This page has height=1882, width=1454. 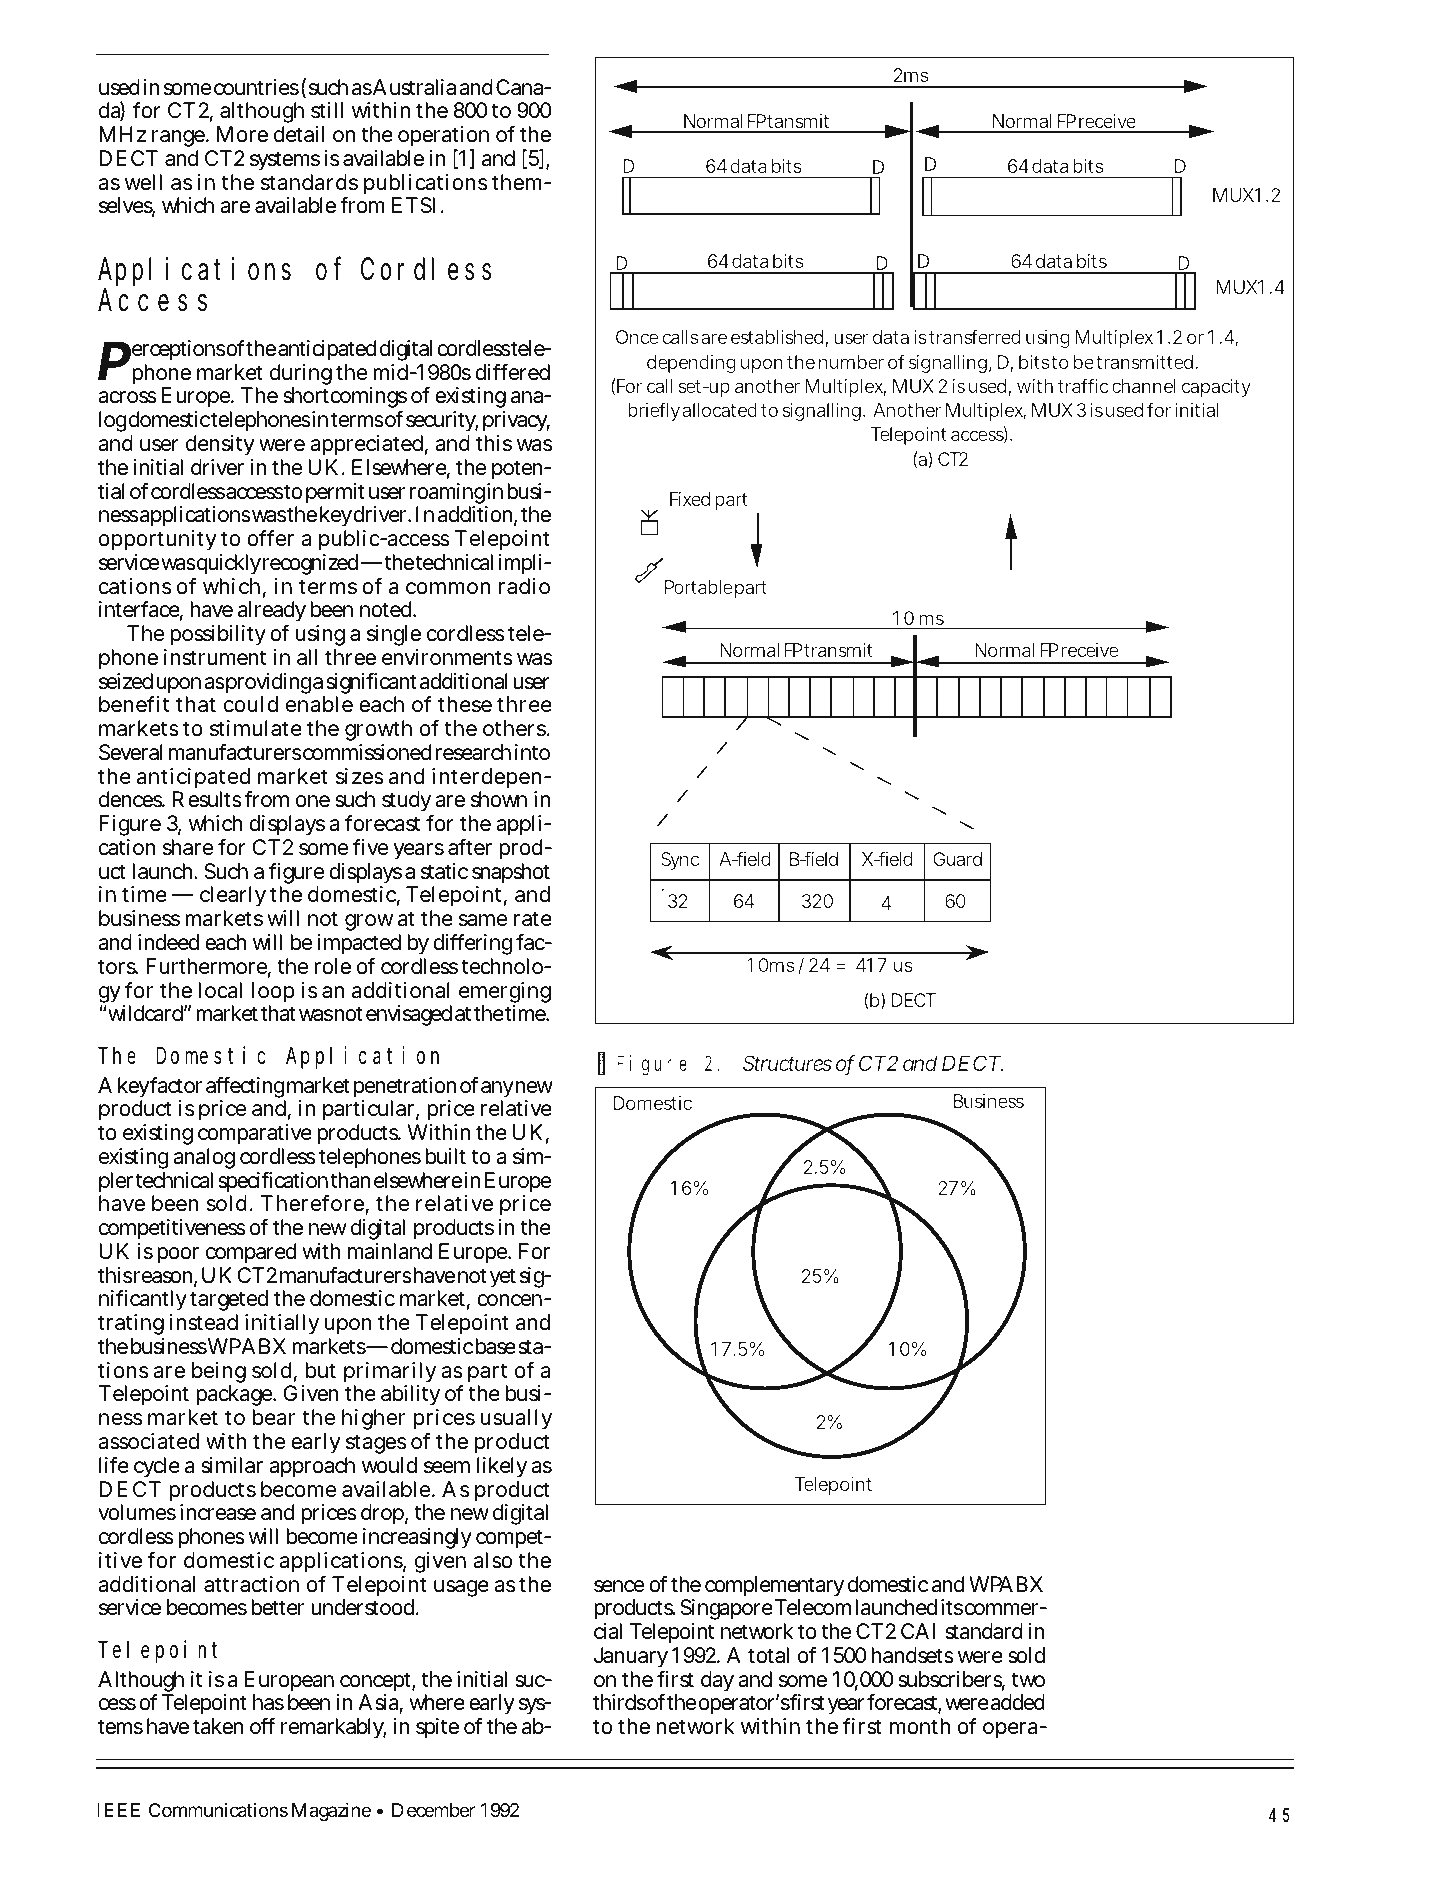 What do you see at coordinates (974, 337) in the page?
I see `transferred` at bounding box center [974, 337].
